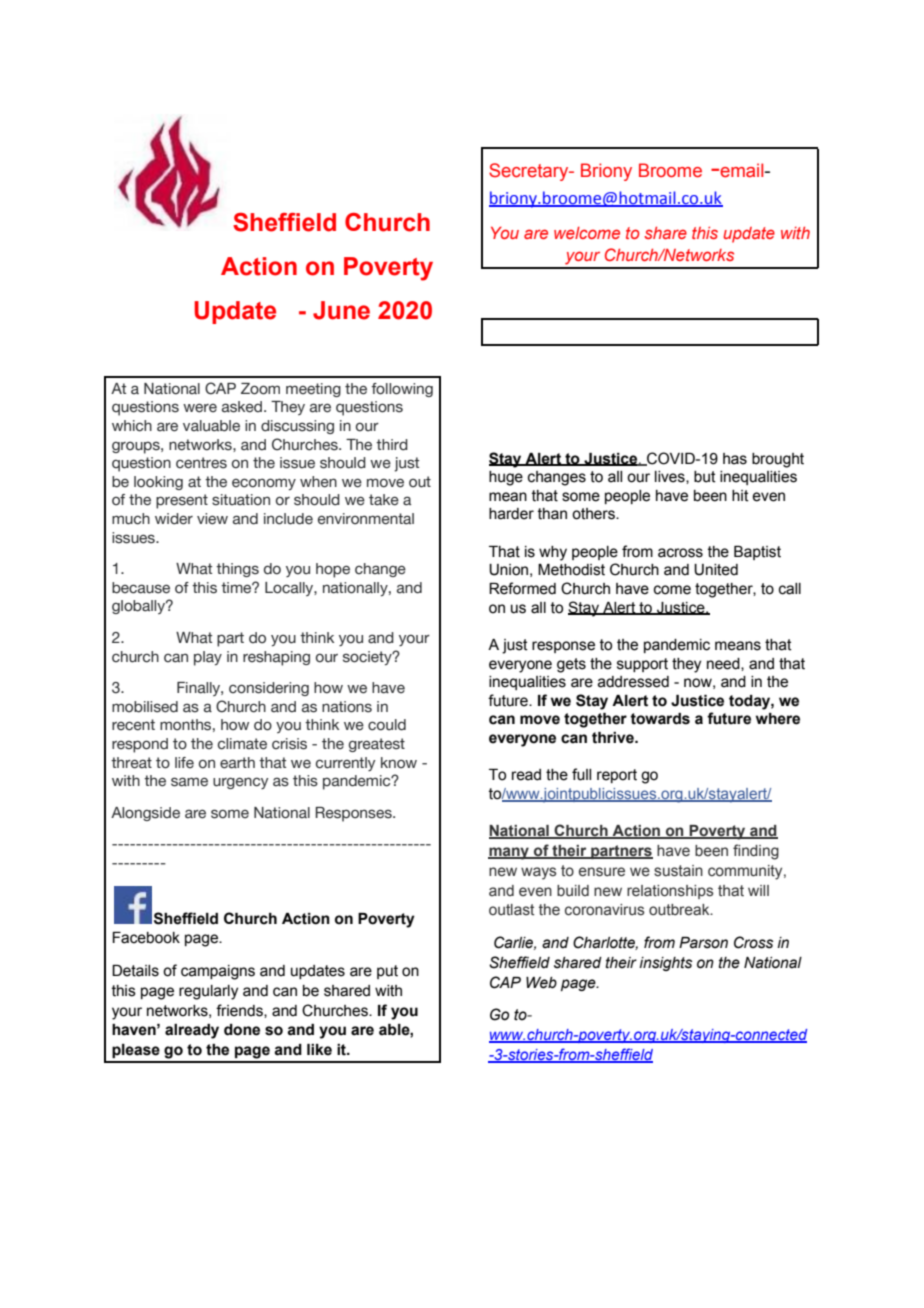 The image size is (924, 1308). Describe the element at coordinates (260, 389) in the screenshot. I see `Zoom` at that location.
